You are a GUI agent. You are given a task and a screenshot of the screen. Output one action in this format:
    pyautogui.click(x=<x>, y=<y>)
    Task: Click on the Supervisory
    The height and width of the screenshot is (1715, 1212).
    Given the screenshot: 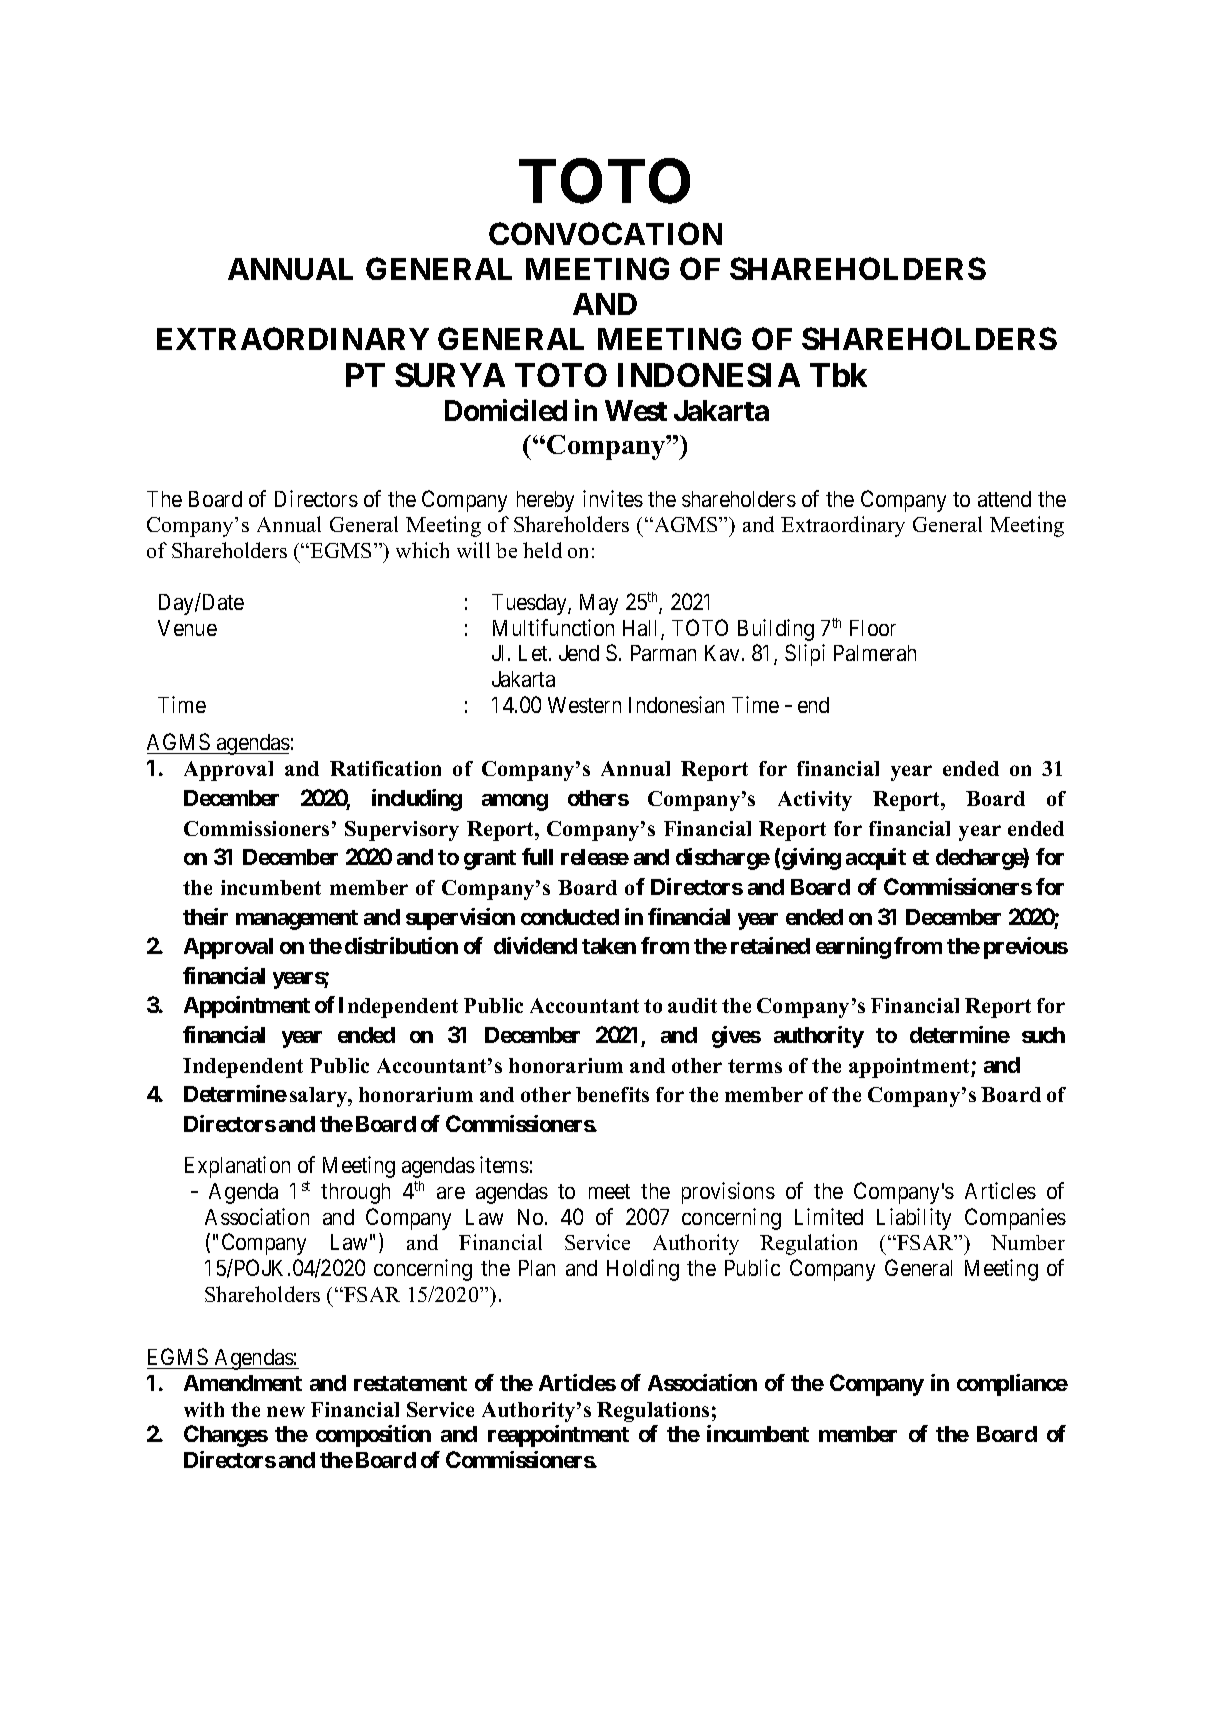 What is the action you would take?
    pyautogui.click(x=402, y=831)
